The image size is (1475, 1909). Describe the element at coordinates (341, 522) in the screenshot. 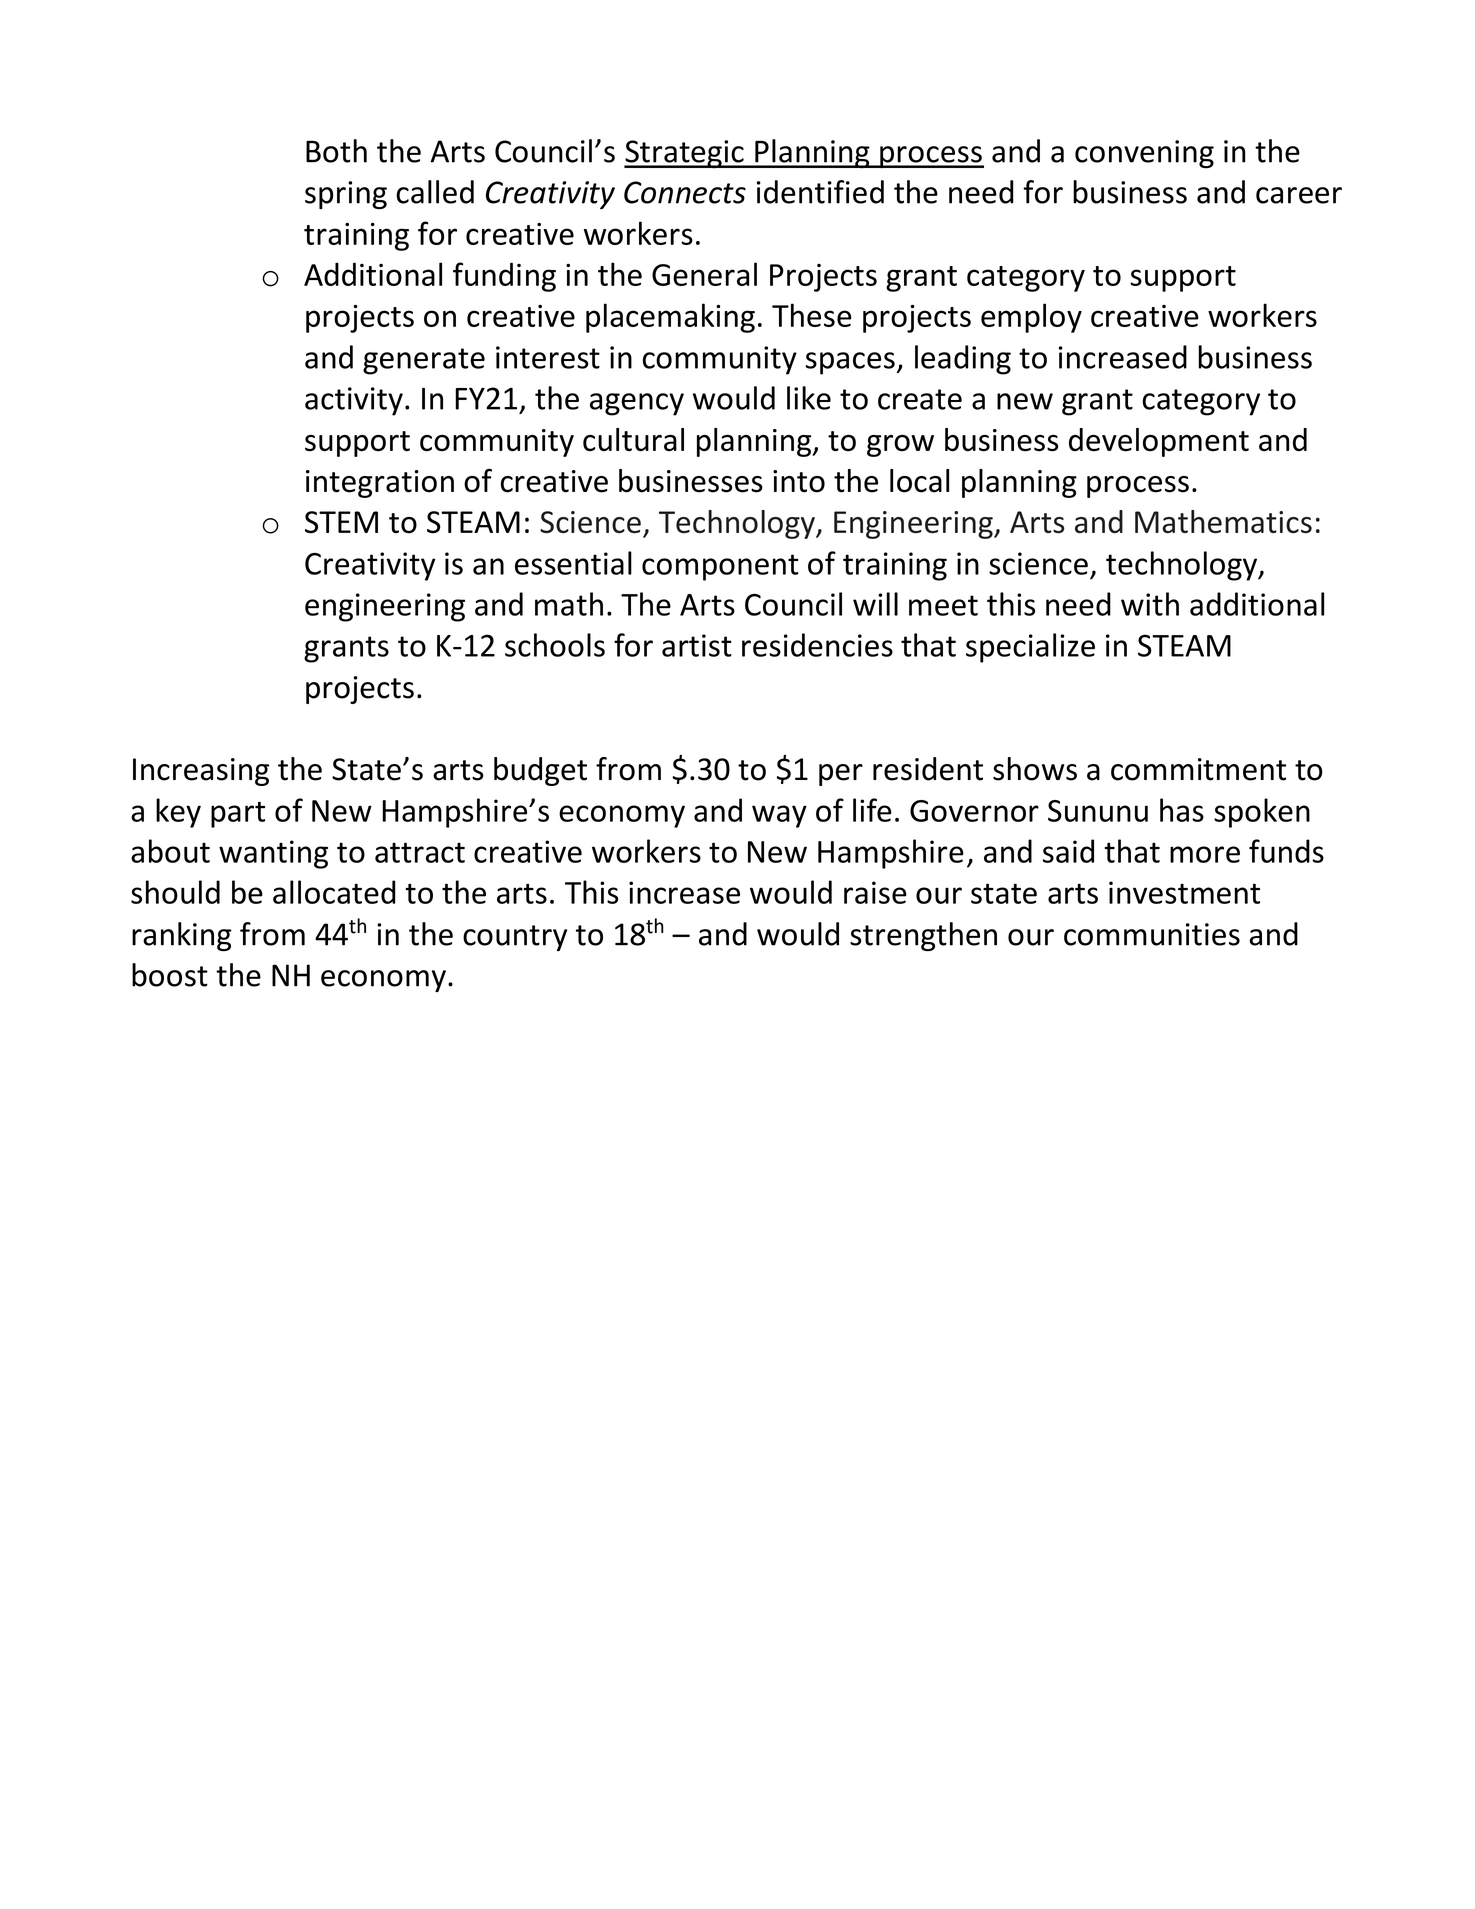

I see `STEM` at that location.
